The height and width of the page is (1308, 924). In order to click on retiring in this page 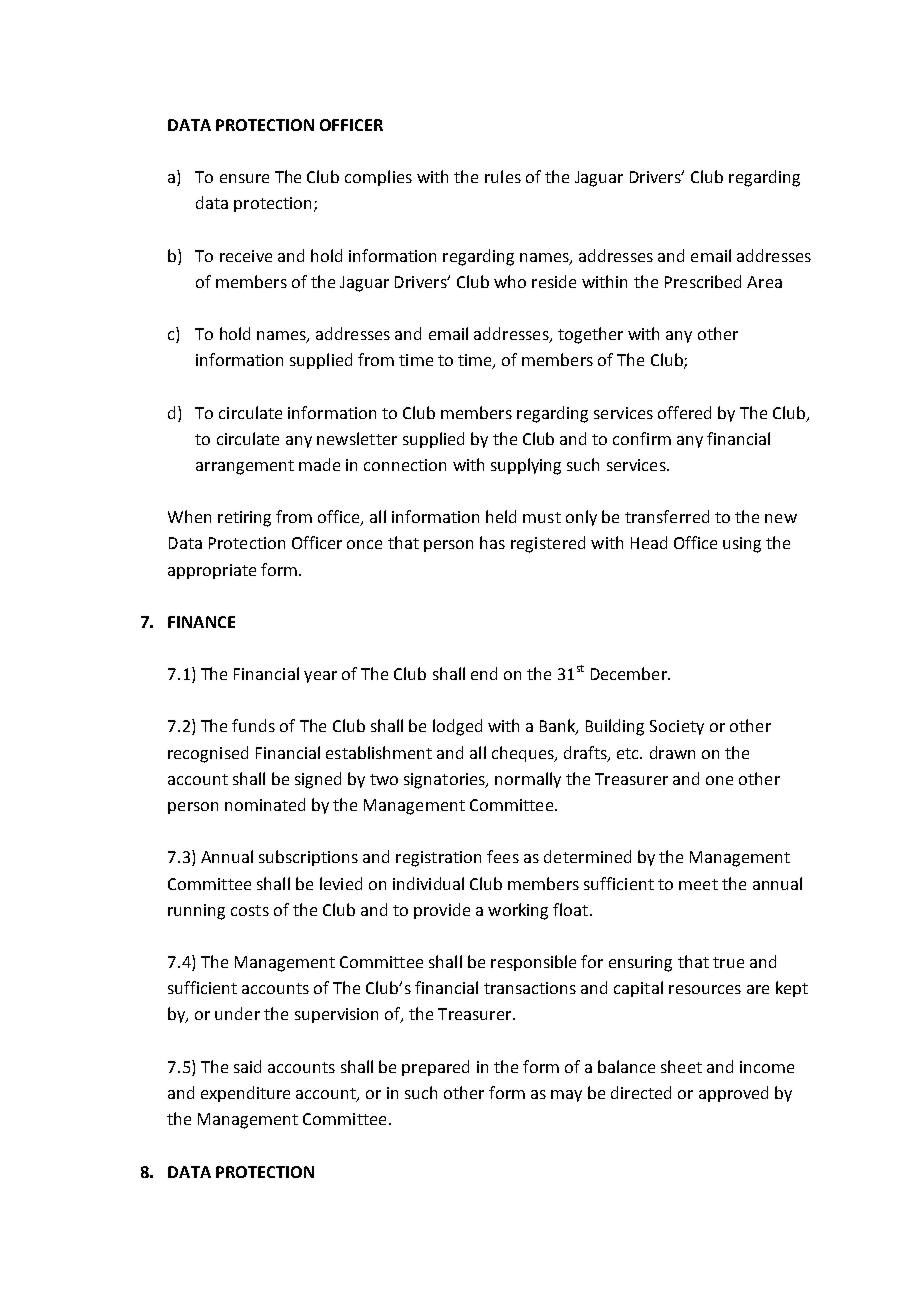, I will do `click(244, 519)`.
